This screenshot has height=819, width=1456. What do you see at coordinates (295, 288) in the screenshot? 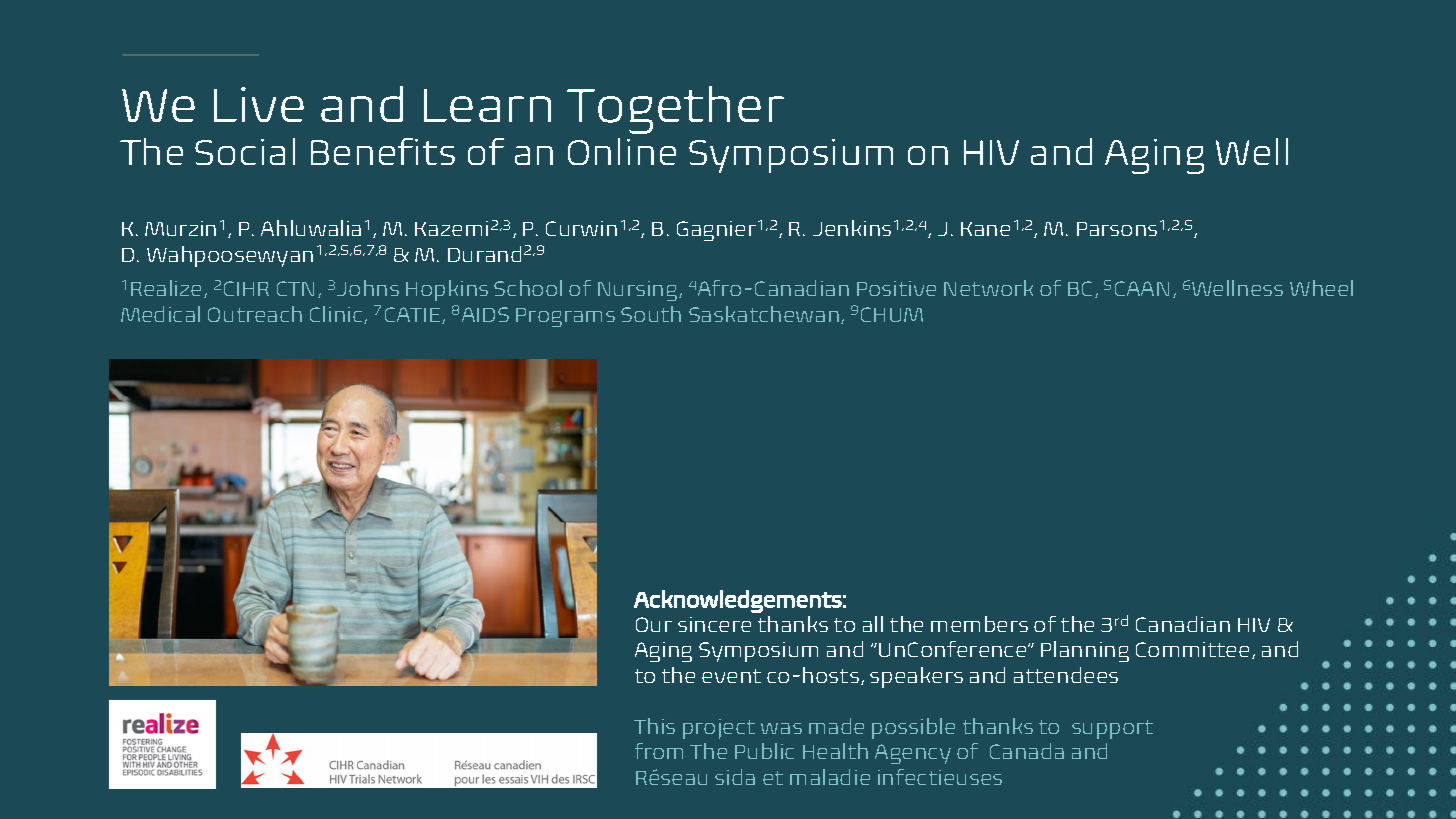
I see `CTN` at bounding box center [295, 288].
